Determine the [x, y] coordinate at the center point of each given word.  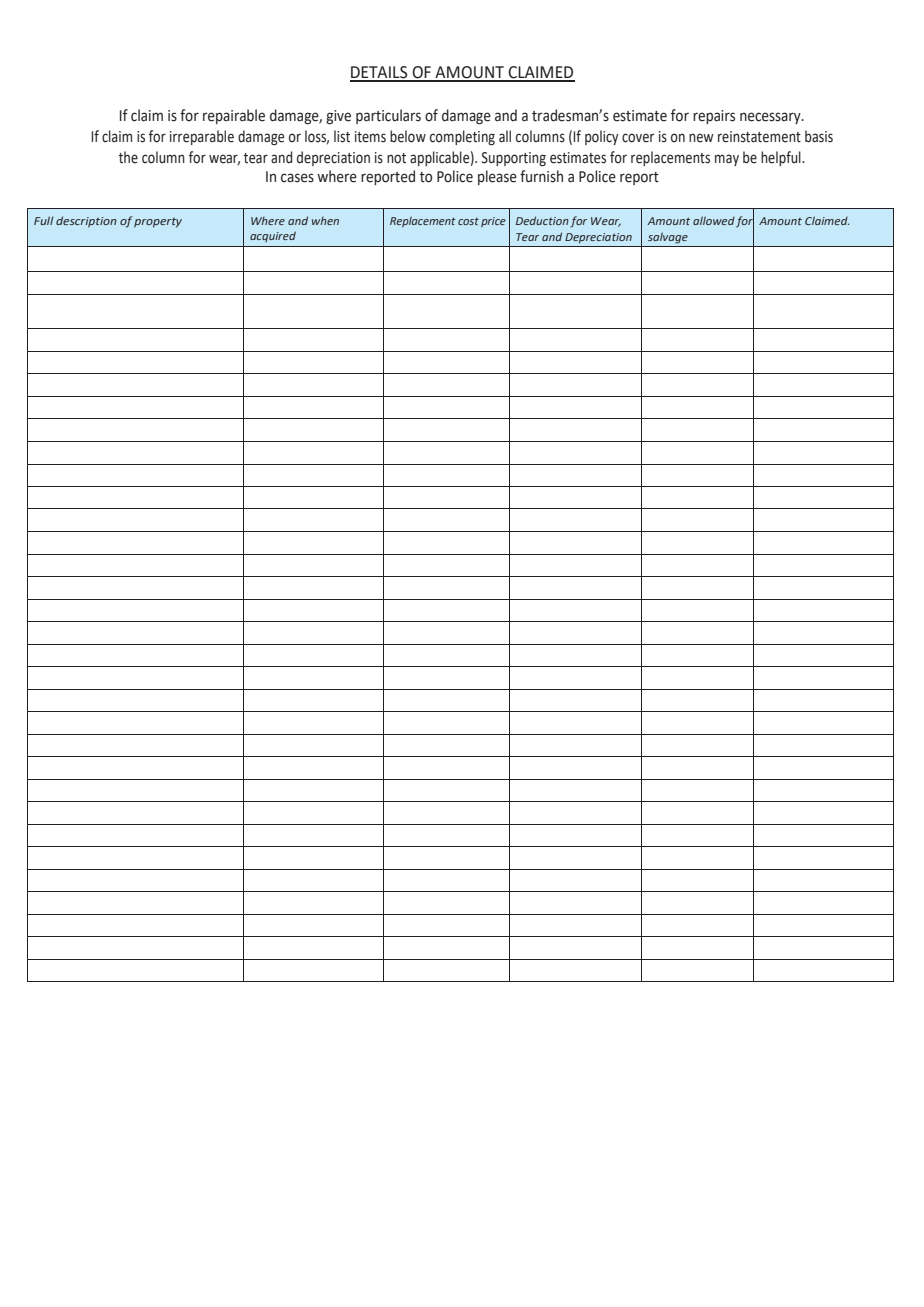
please [497, 177]
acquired [273, 236]
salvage [668, 238]
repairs [714, 117]
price [493, 222]
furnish [541, 176]
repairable [234, 116]
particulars [388, 116]
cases [297, 178]
